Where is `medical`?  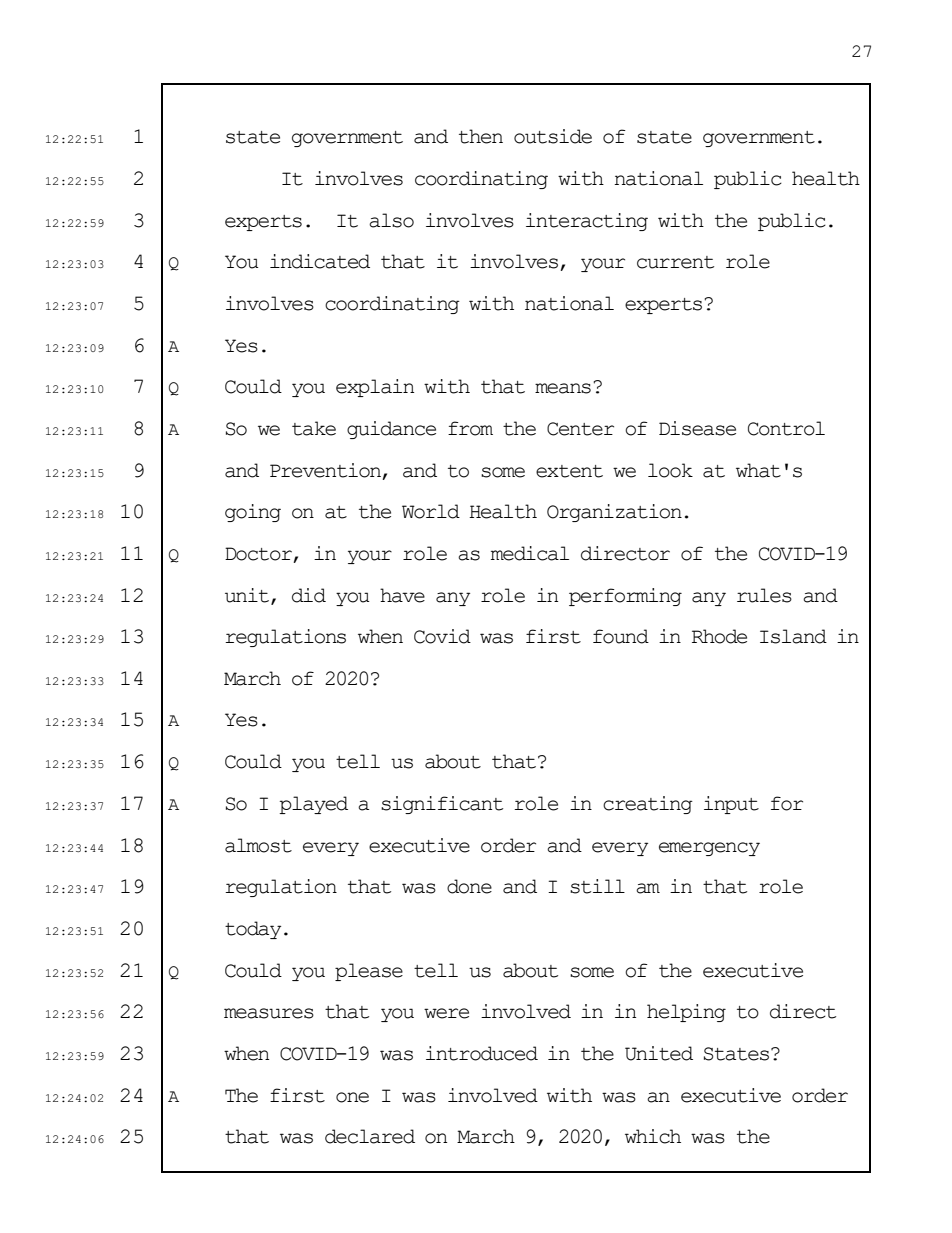 medical is located at coordinates (530, 553).
